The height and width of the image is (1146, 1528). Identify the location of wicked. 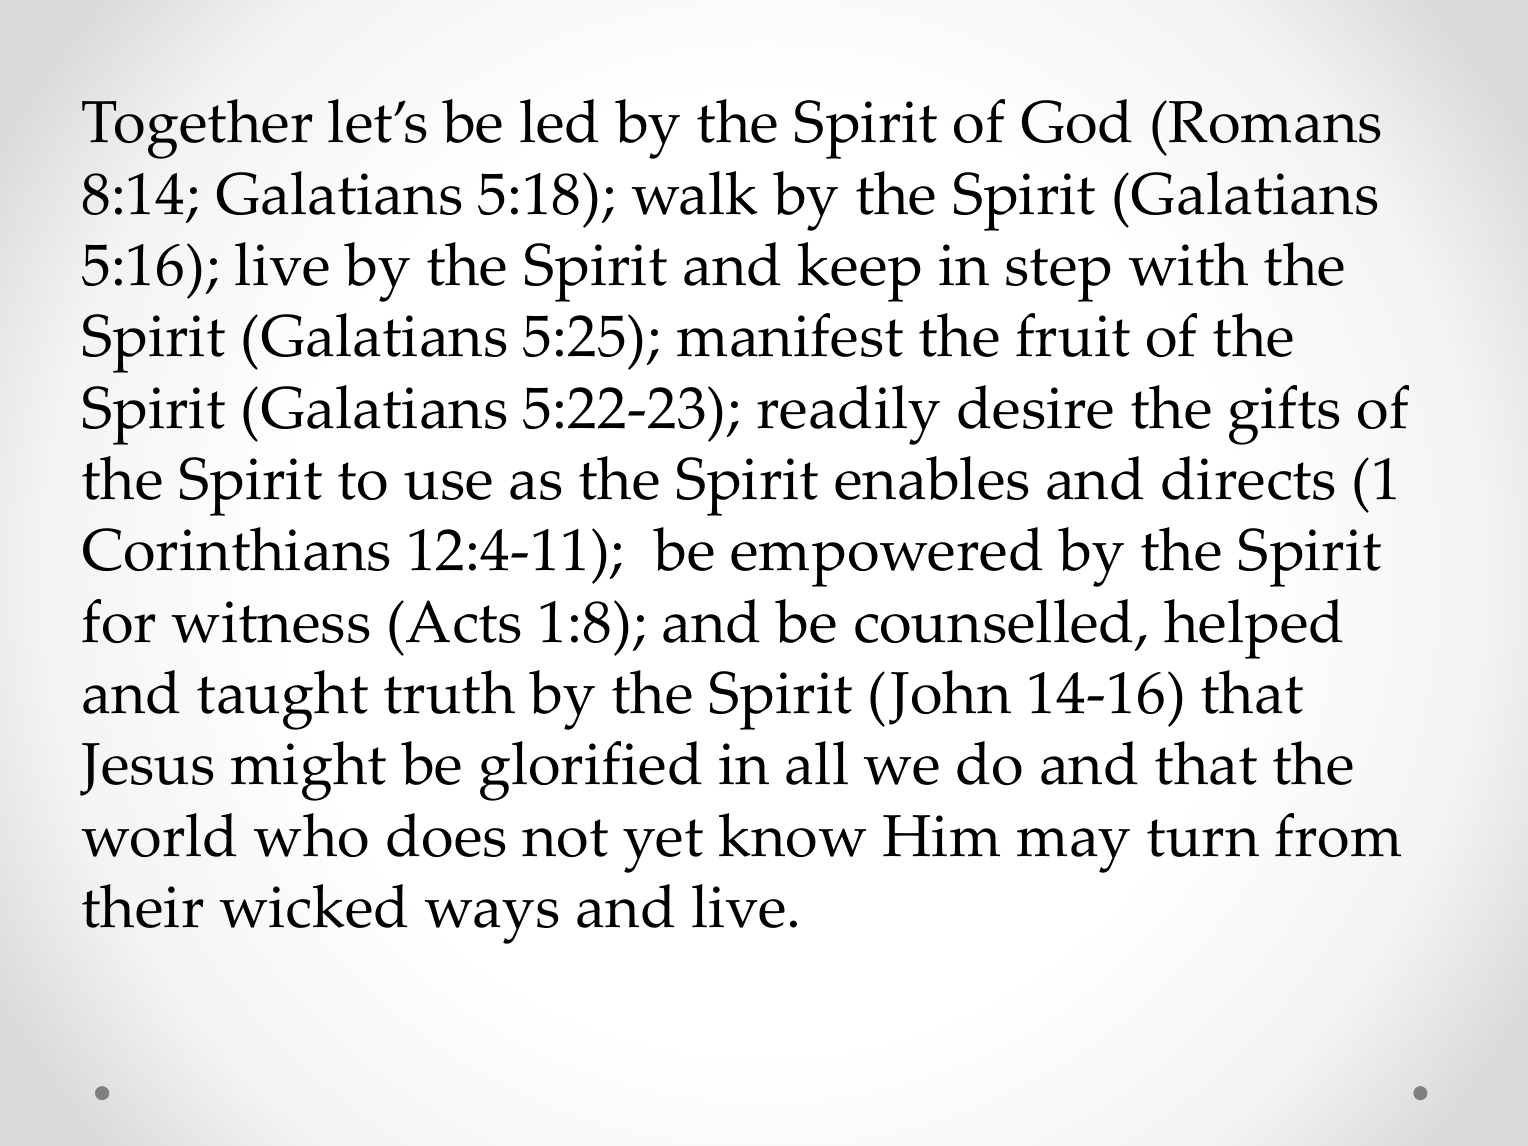
(314, 906).
